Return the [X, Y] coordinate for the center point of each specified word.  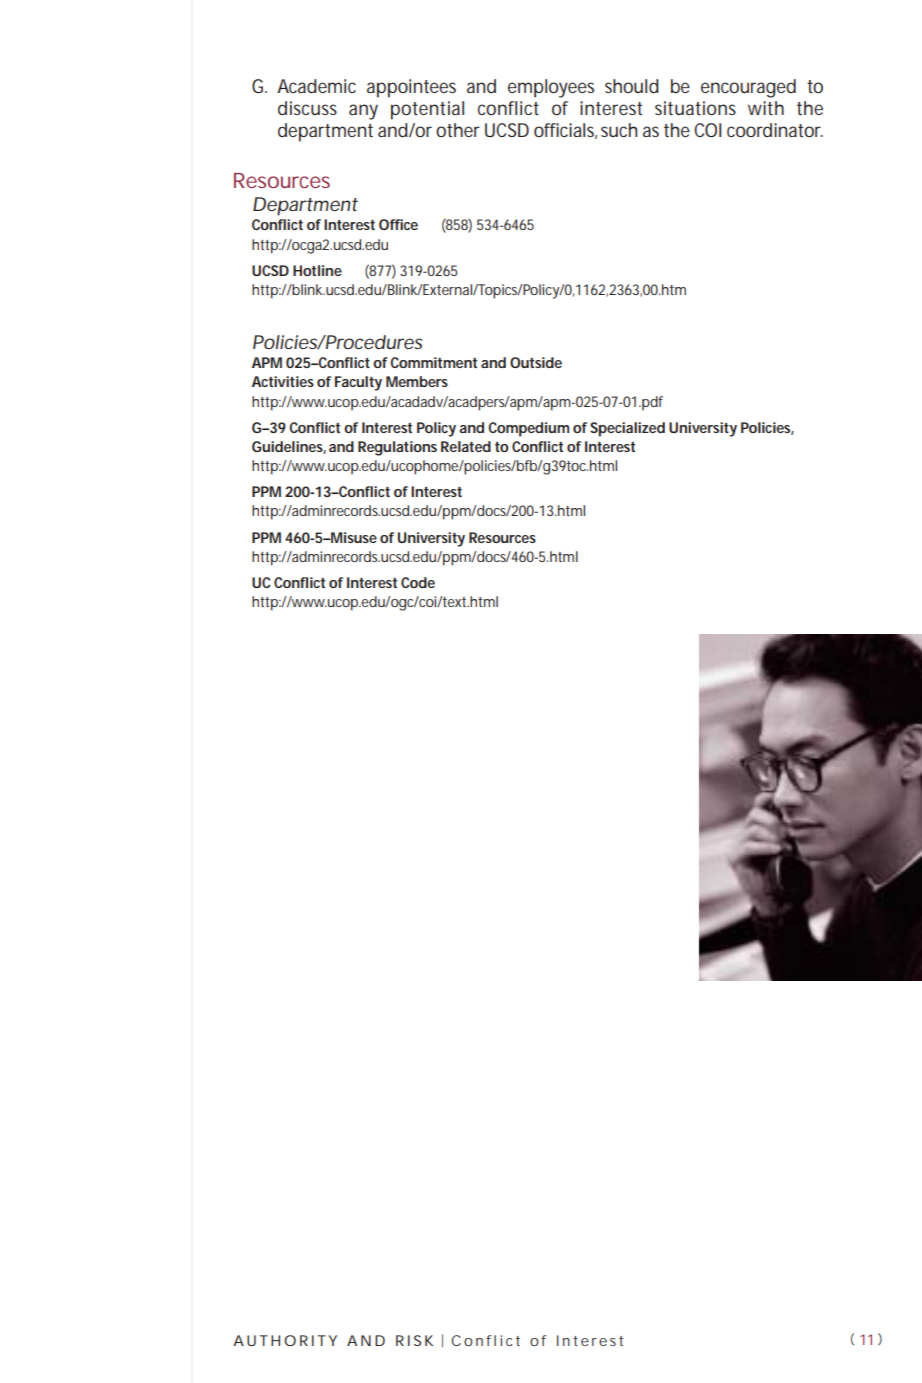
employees [551, 88]
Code [418, 582]
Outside [536, 362]
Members [417, 381]
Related [466, 446]
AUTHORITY [285, 1340]
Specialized [627, 429]
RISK [414, 1340]
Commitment [433, 362]
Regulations [397, 448]
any [363, 112]
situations [695, 108]
